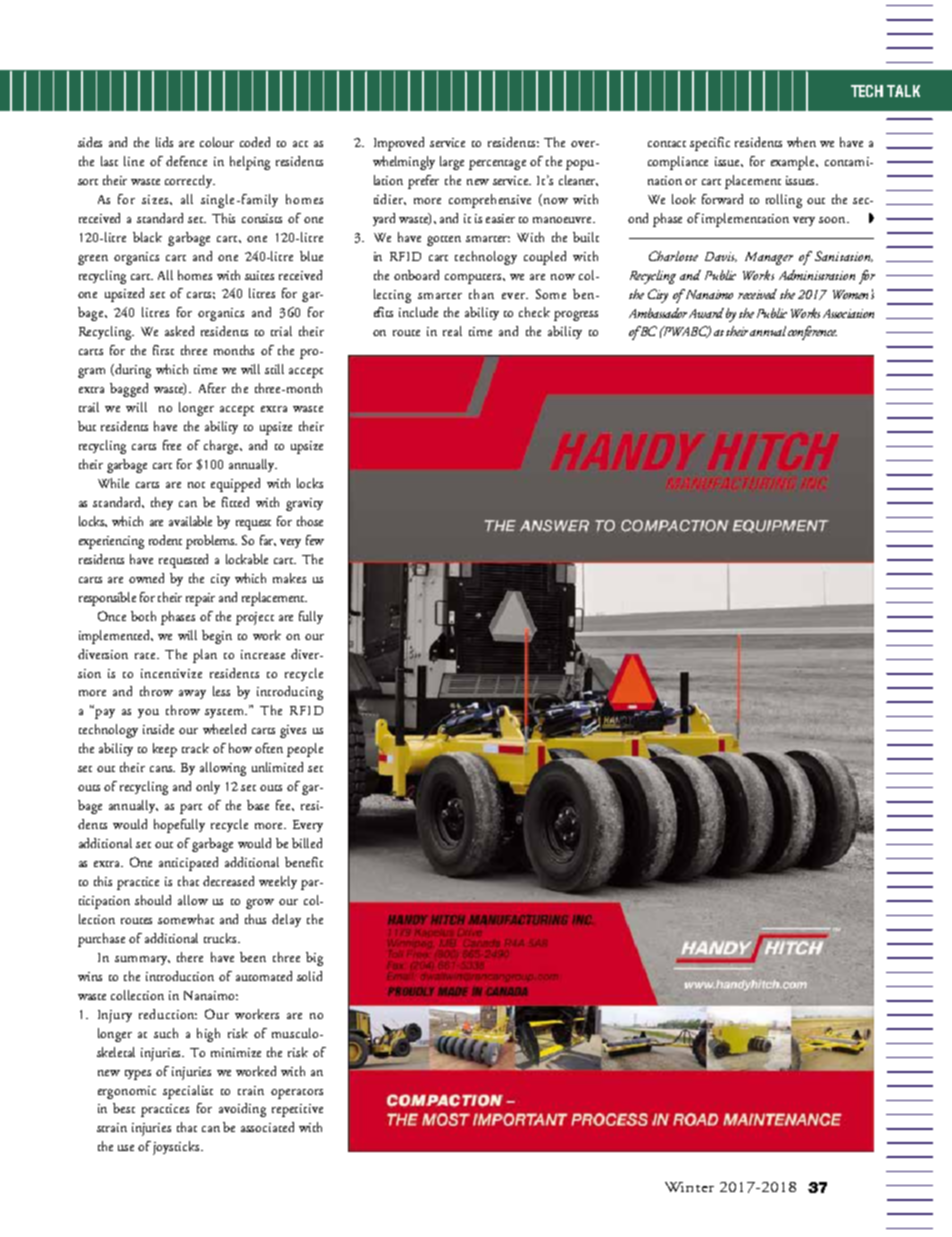  Describe the element at coordinates (689, 1187) in the document. I see `Winter` at that location.
